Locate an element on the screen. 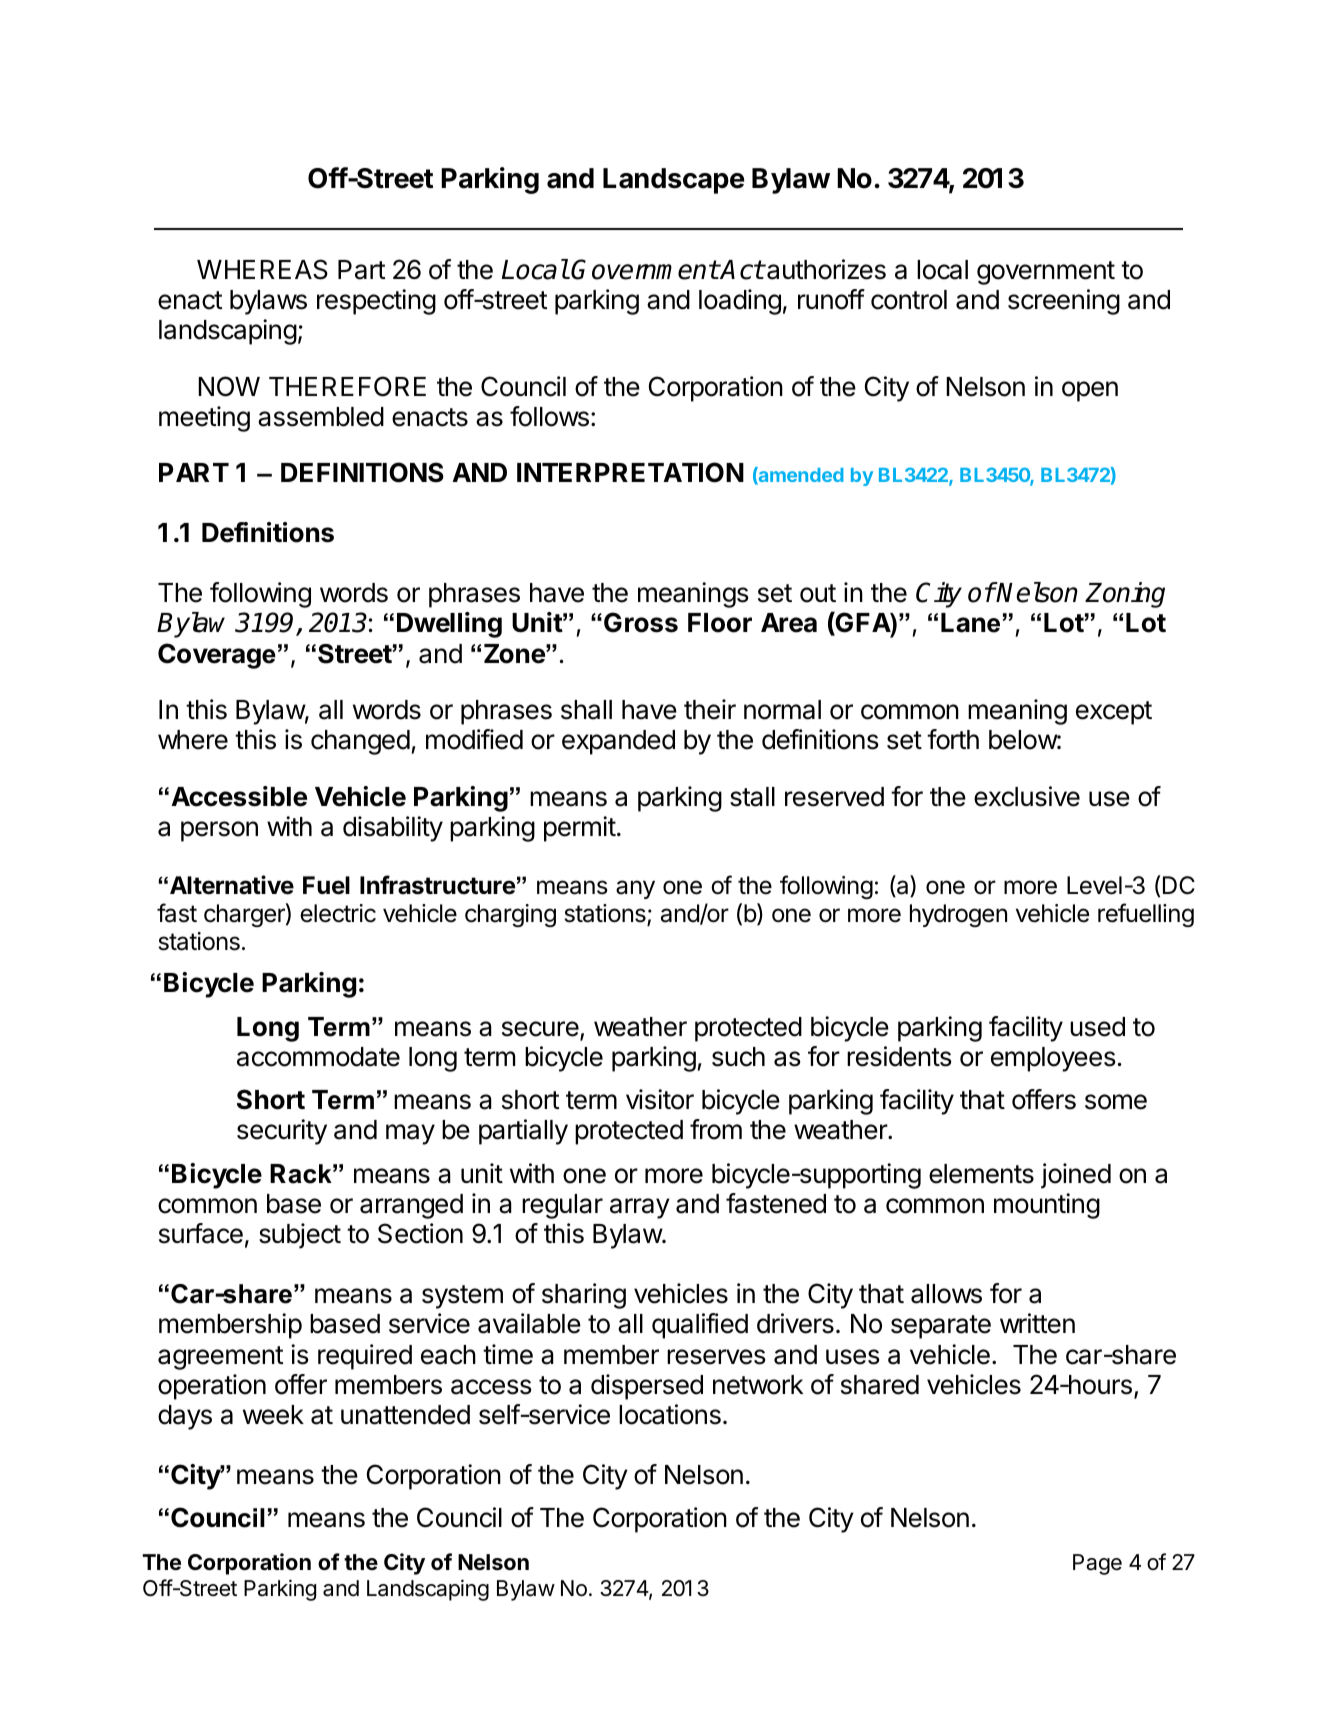  Lane is located at coordinates (970, 623).
